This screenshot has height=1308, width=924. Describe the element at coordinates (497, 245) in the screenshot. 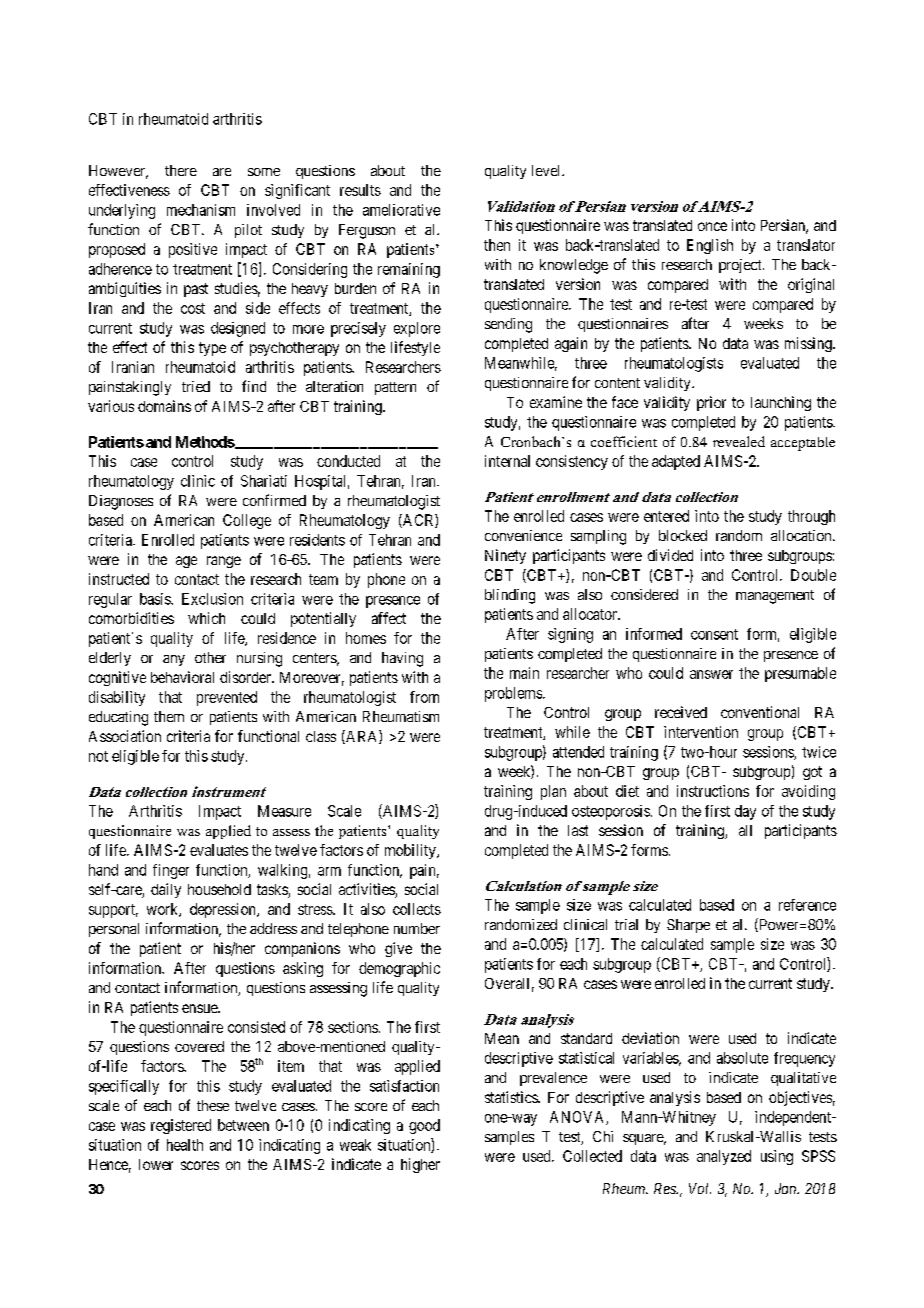

I see `then` at that location.
